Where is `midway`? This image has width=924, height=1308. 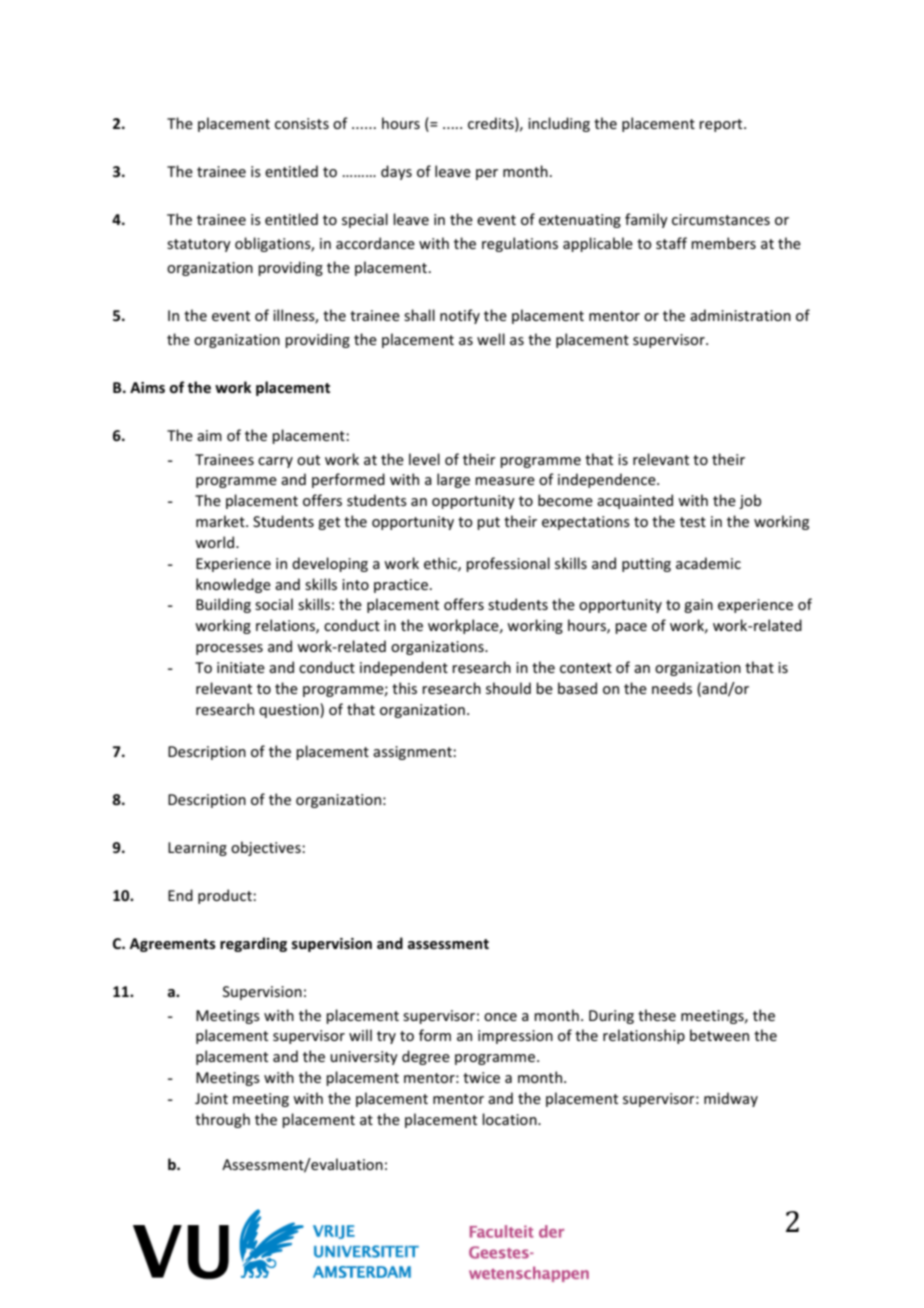 midway is located at coordinates (731, 1099).
